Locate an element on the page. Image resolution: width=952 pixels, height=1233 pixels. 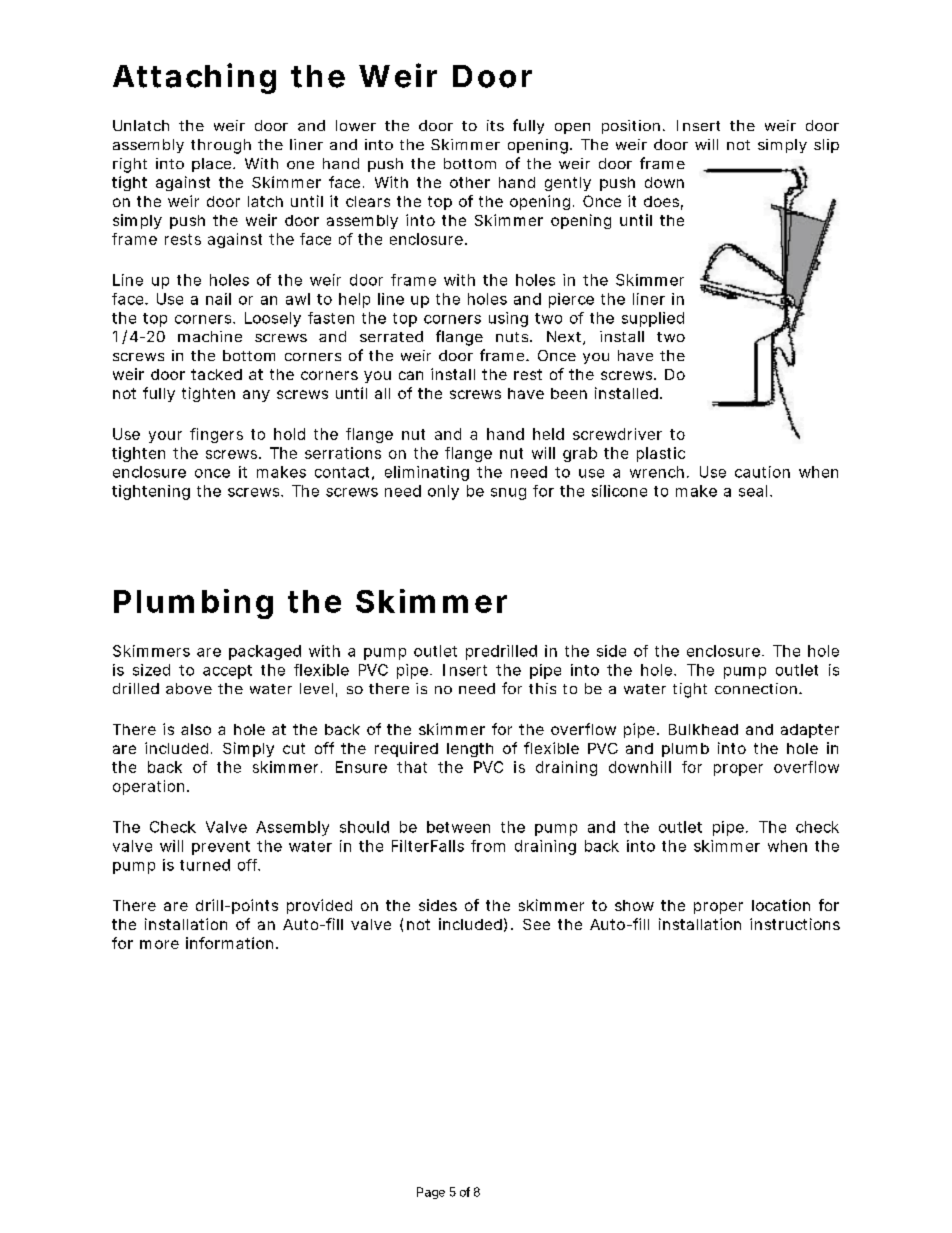
length is located at coordinates (470, 750).
